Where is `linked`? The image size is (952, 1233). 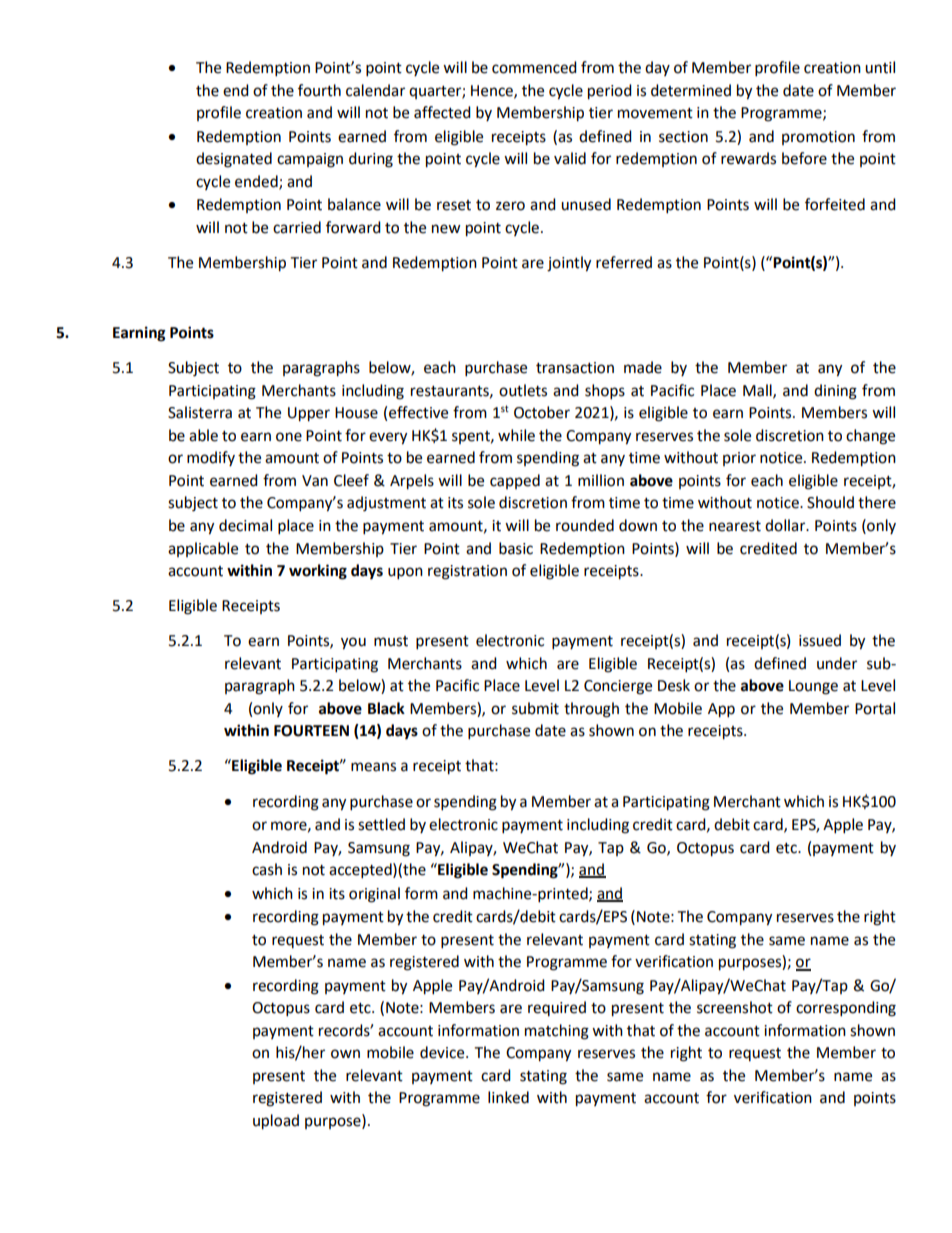 linked is located at coordinates (508, 1097).
